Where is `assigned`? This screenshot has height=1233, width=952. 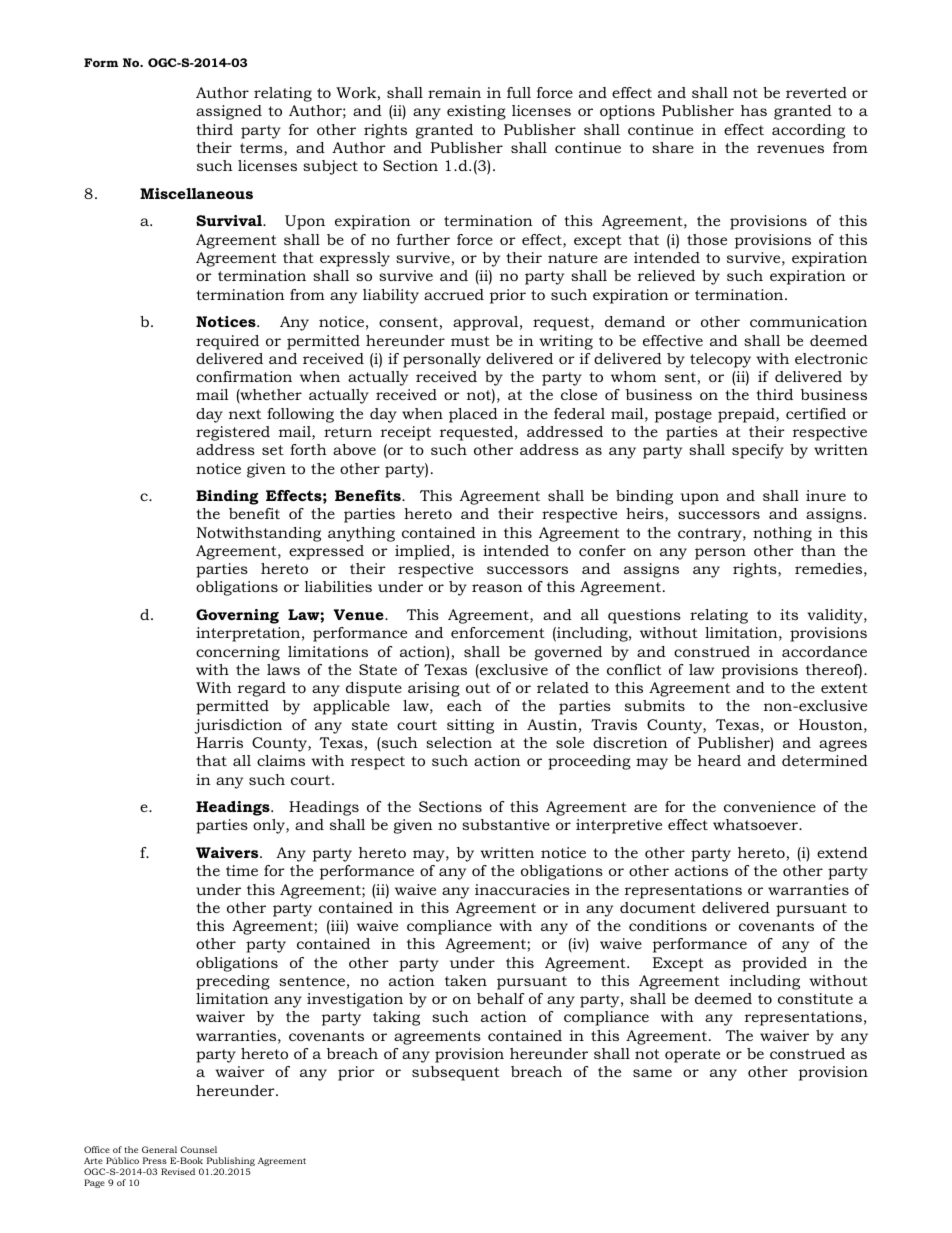
assigned is located at coordinates (229, 112).
